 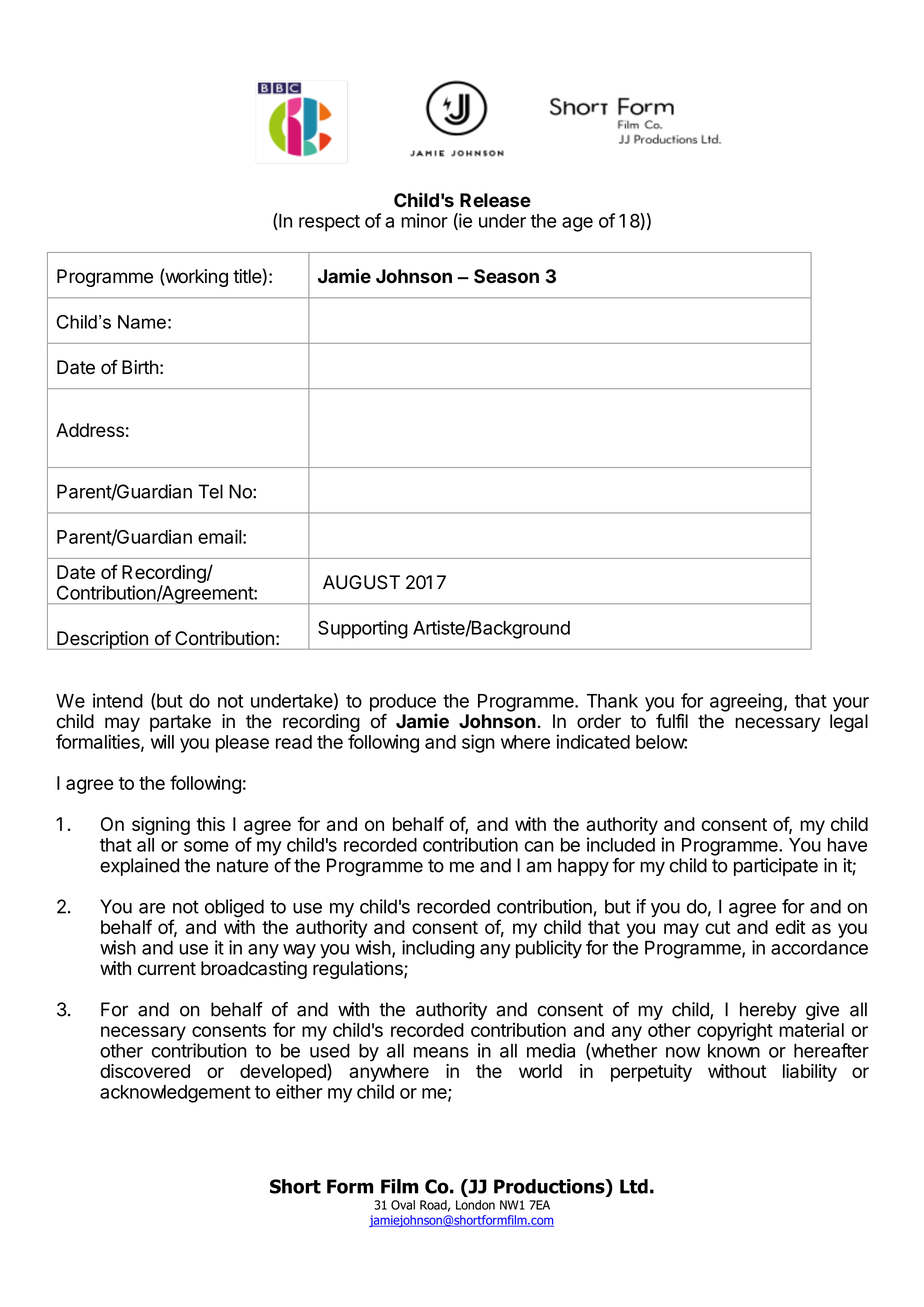 What do you see at coordinates (175, 1094) in the image?
I see `acknowledgement` at bounding box center [175, 1094].
